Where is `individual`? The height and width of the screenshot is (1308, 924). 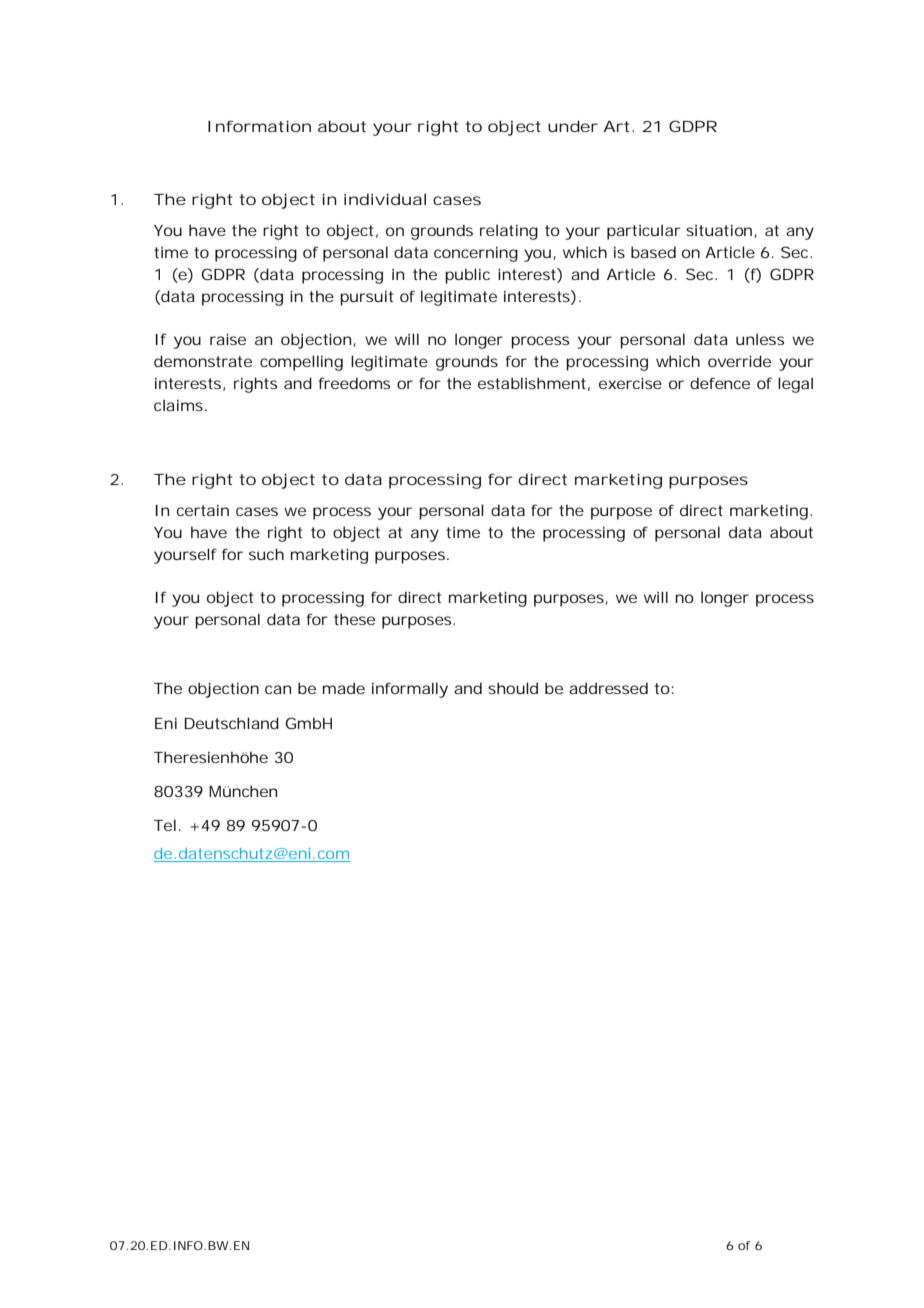
individual is located at coordinates (385, 199).
